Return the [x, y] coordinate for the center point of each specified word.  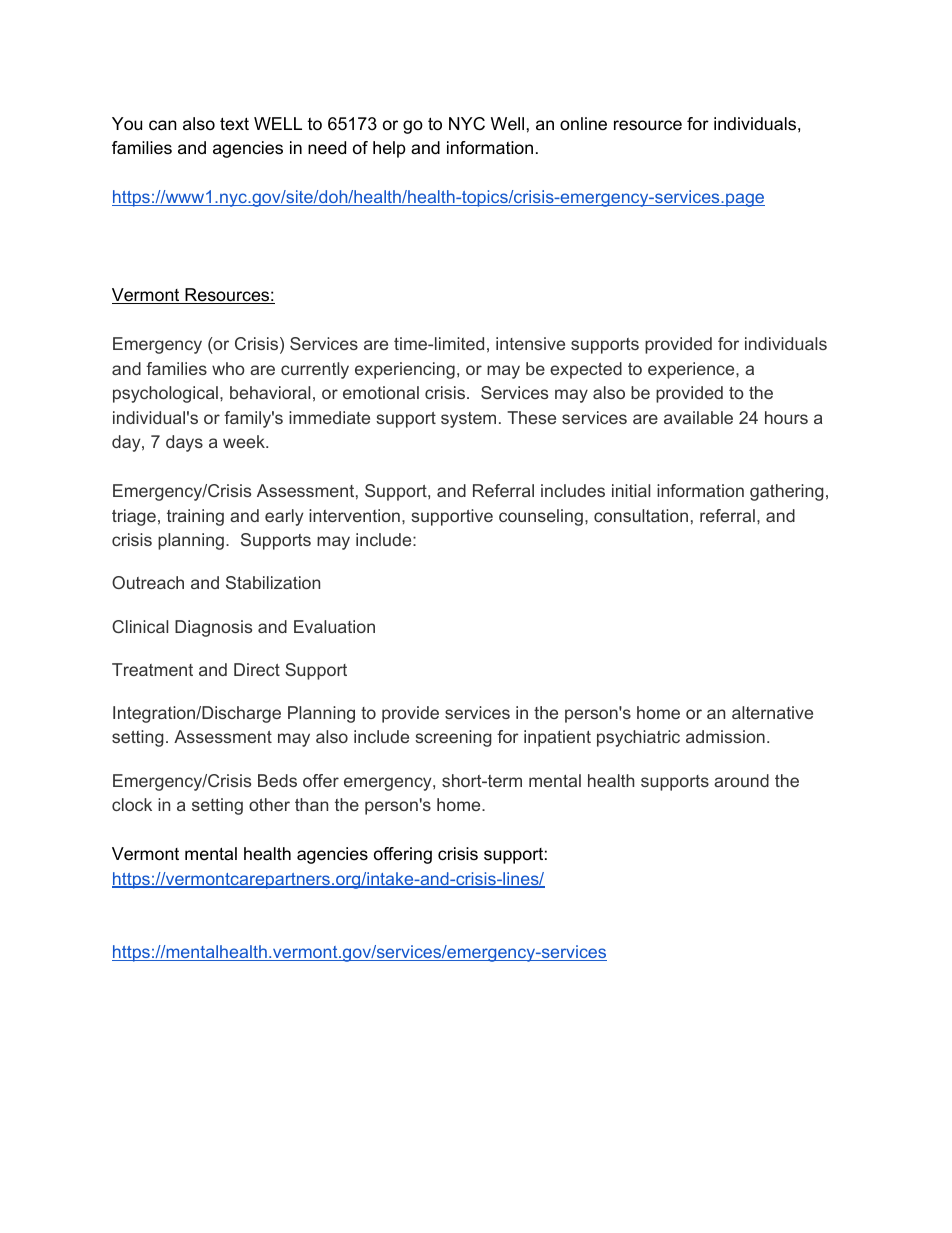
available [698, 417]
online [583, 123]
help [389, 149]
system [468, 420]
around [741, 780]
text [234, 123]
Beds [277, 780]
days [184, 443]
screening [453, 738]
